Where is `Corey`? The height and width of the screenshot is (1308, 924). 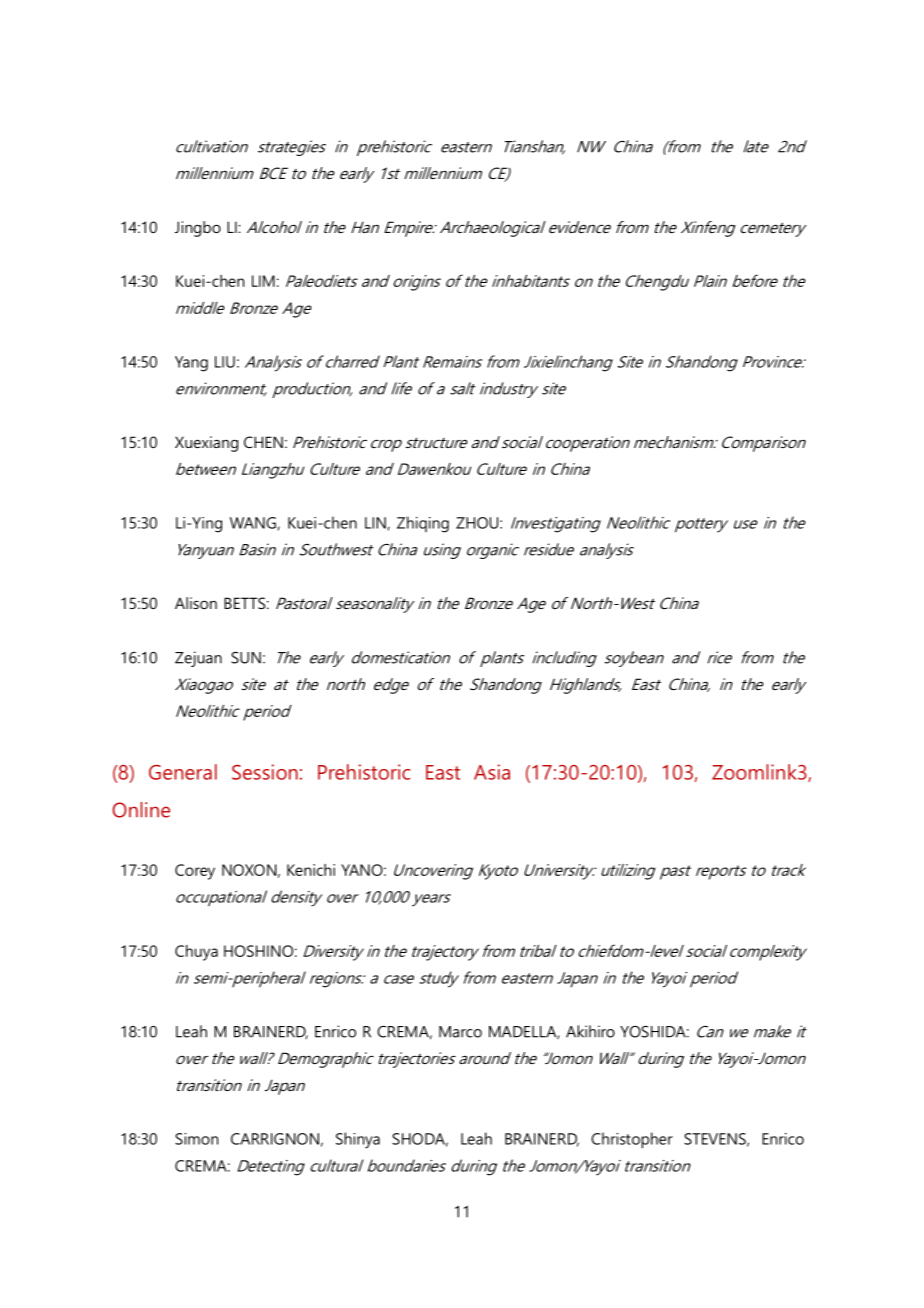 Corey is located at coordinates (195, 872).
